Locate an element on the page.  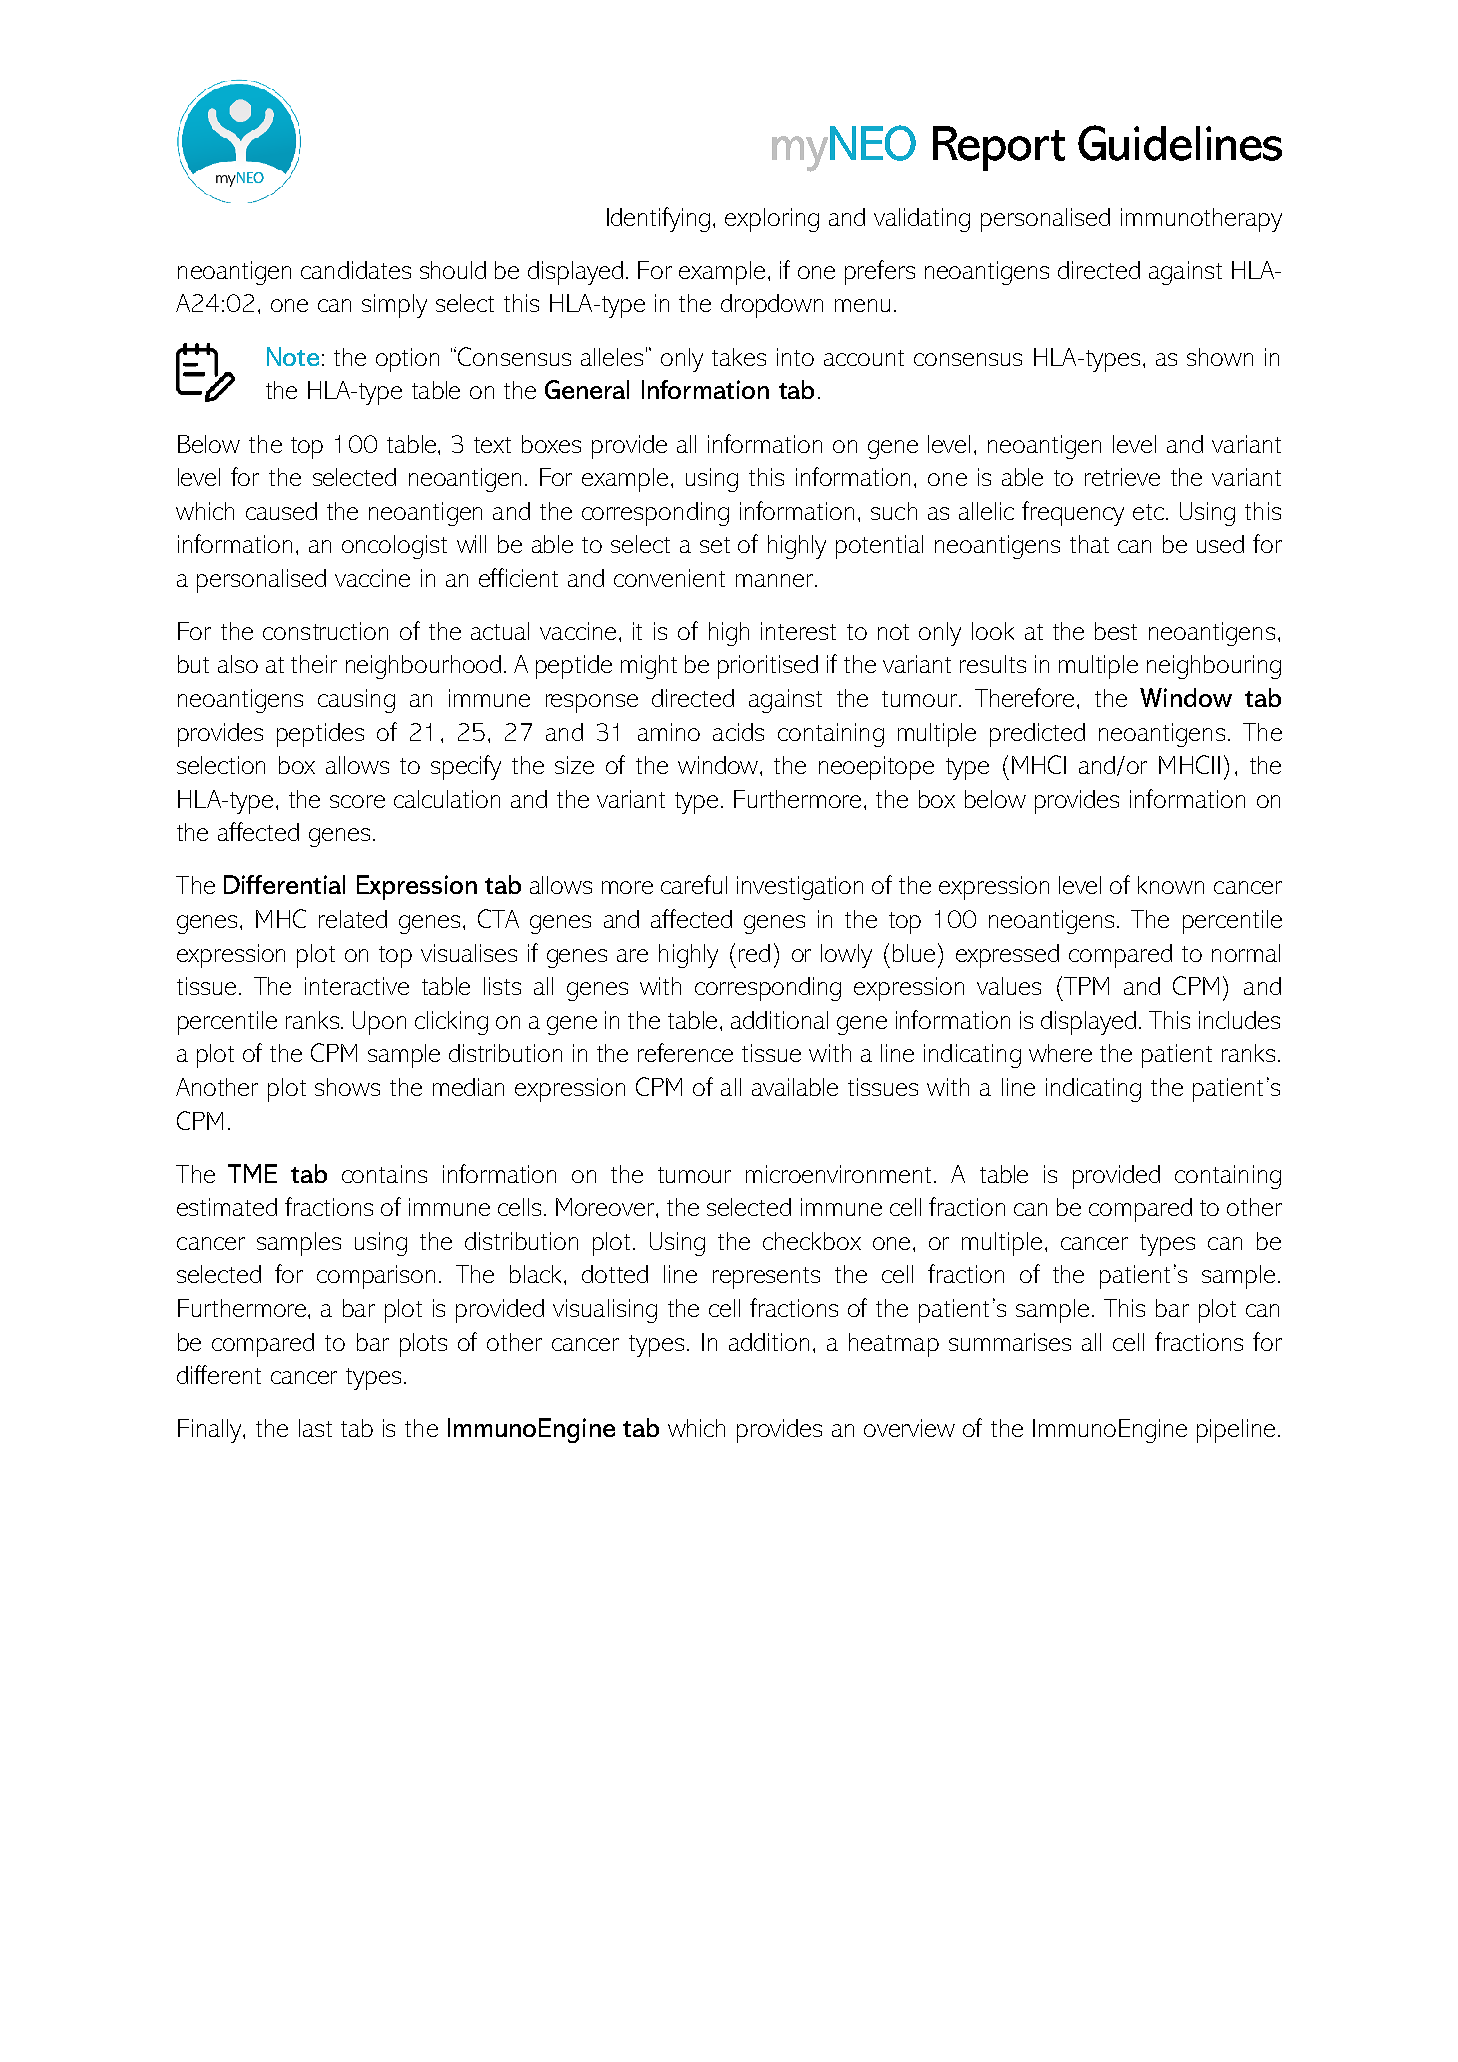
best is located at coordinates (1116, 631).
